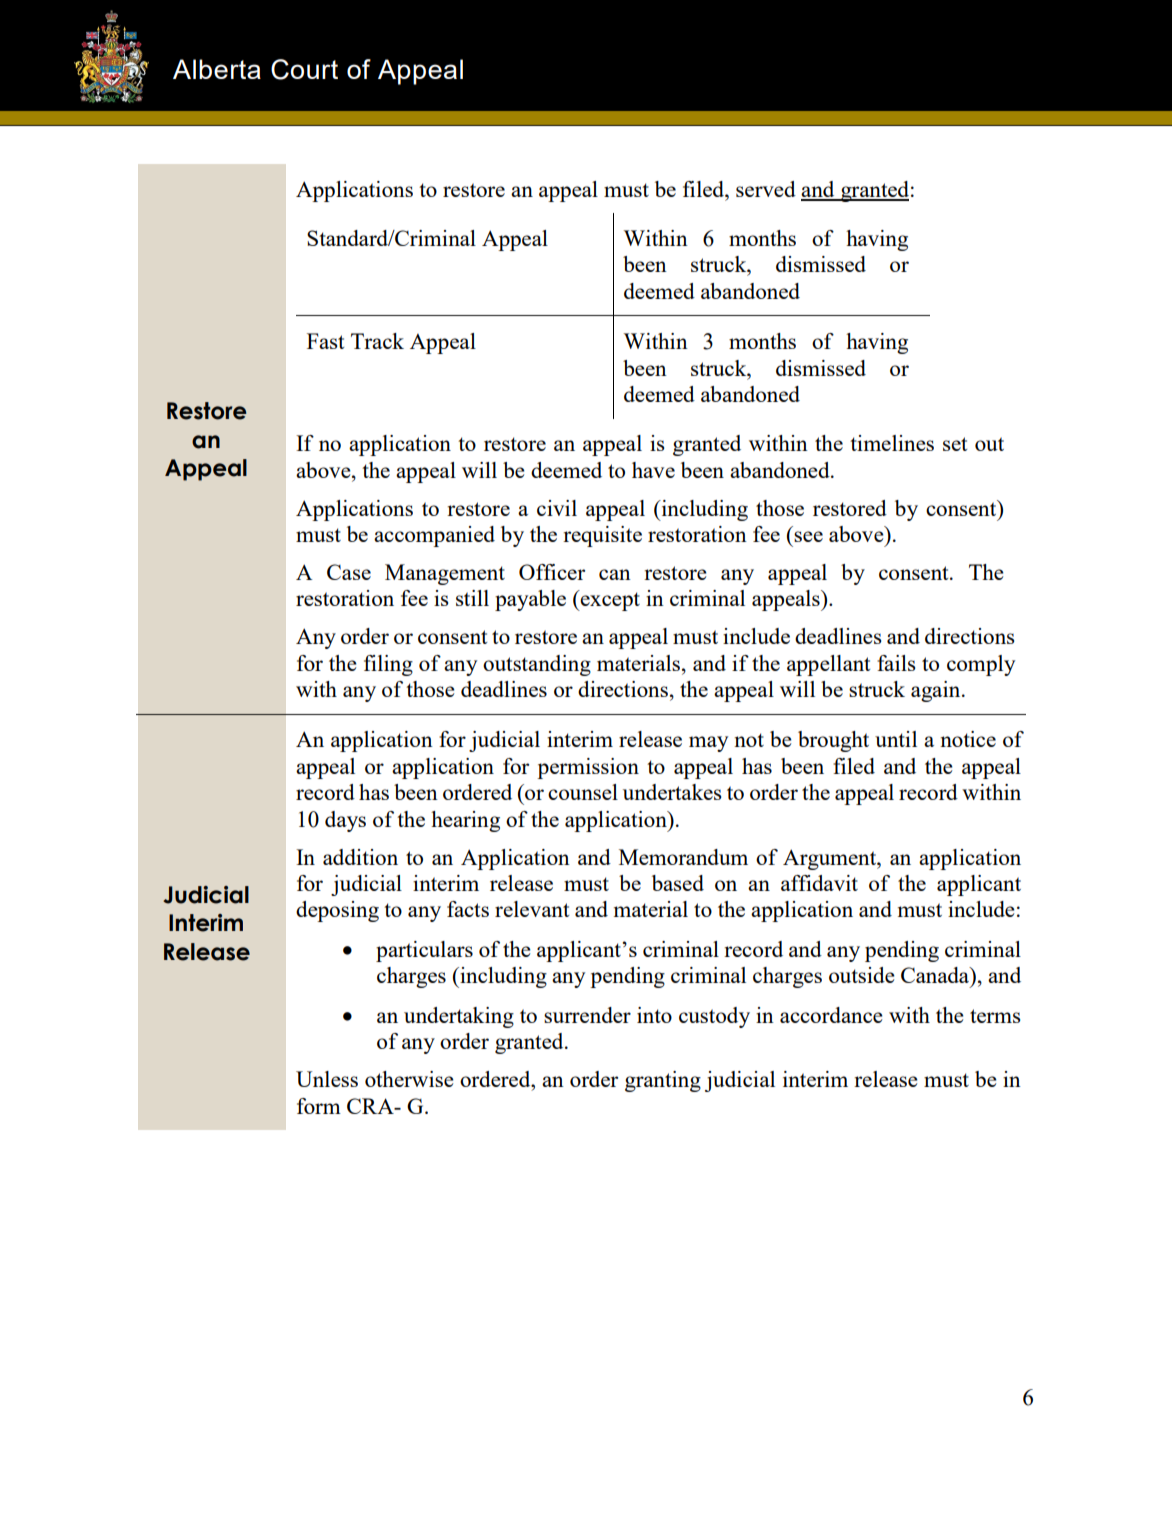 This image has width=1172, height=1516. What do you see at coordinates (345, 821) in the image?
I see `days` at bounding box center [345, 821].
